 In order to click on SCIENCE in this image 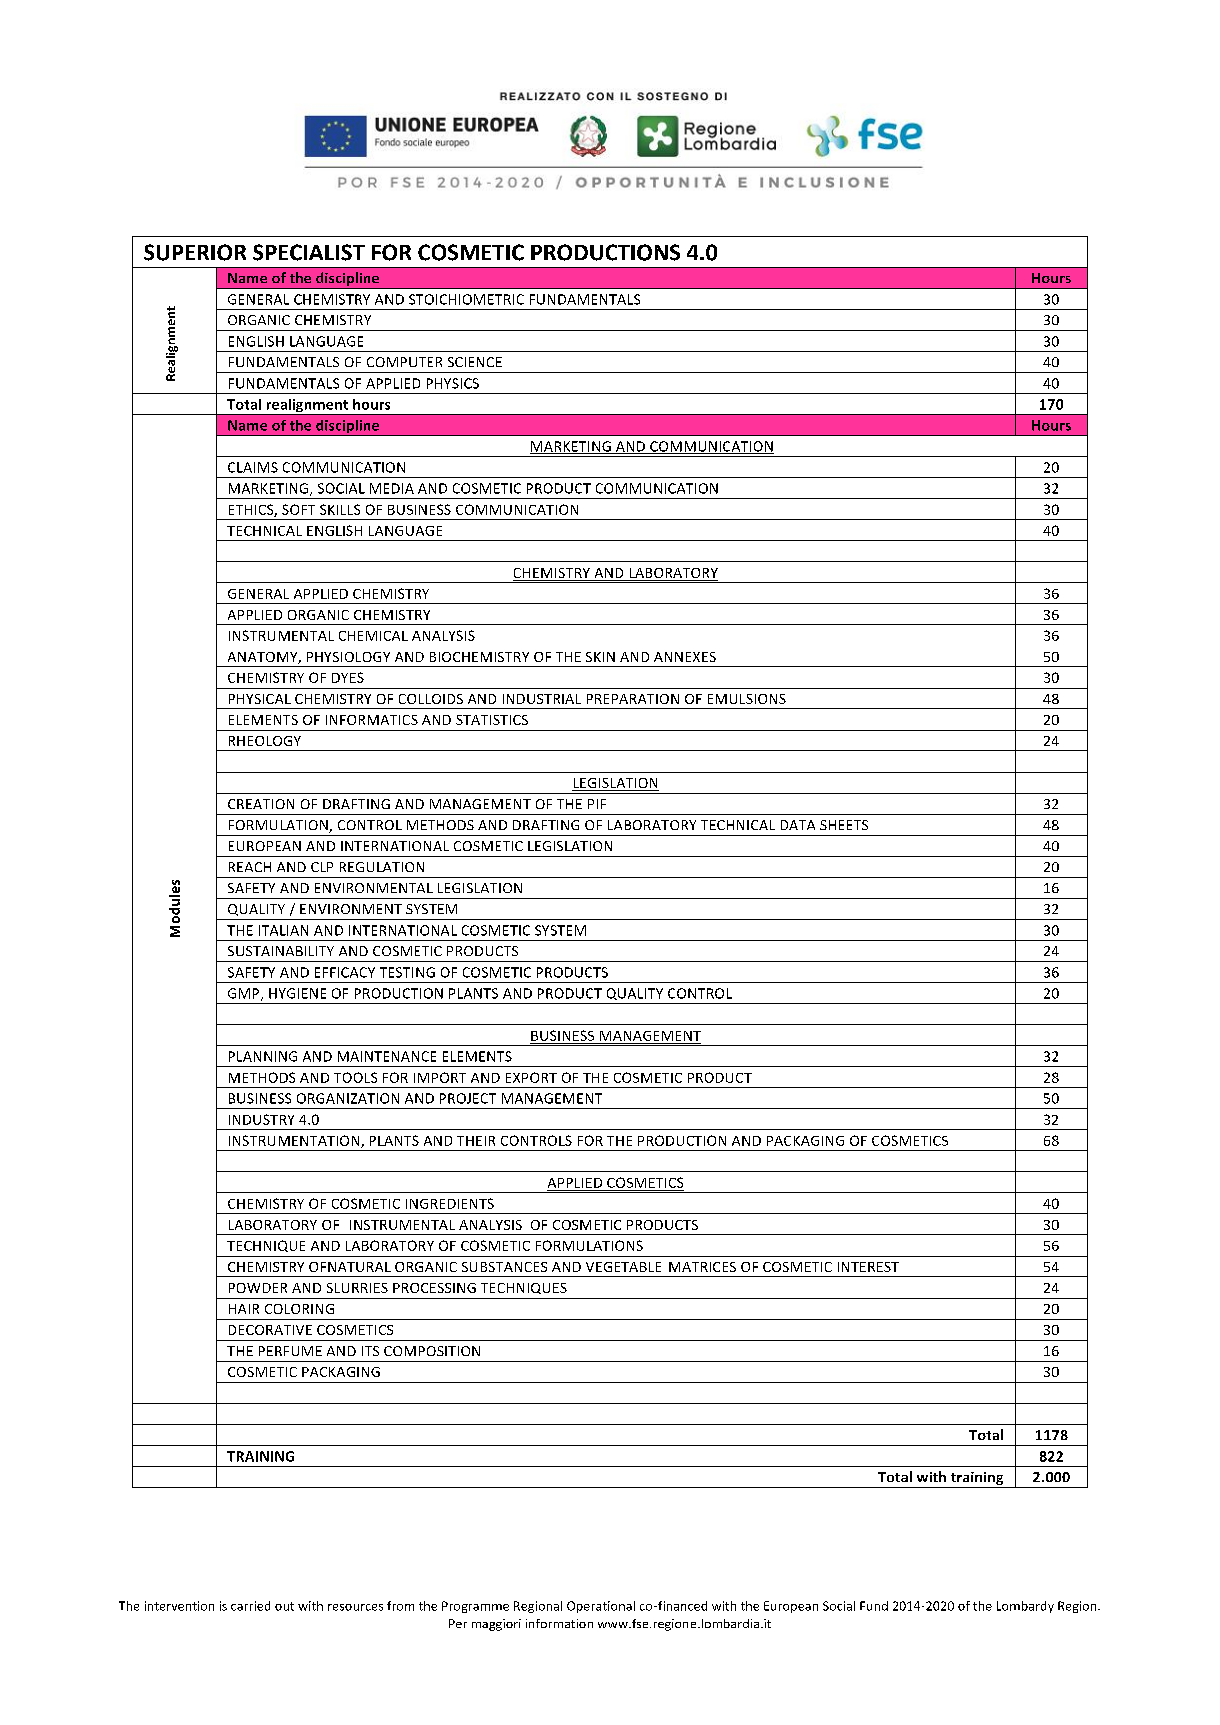, I will do `click(475, 362)`.
